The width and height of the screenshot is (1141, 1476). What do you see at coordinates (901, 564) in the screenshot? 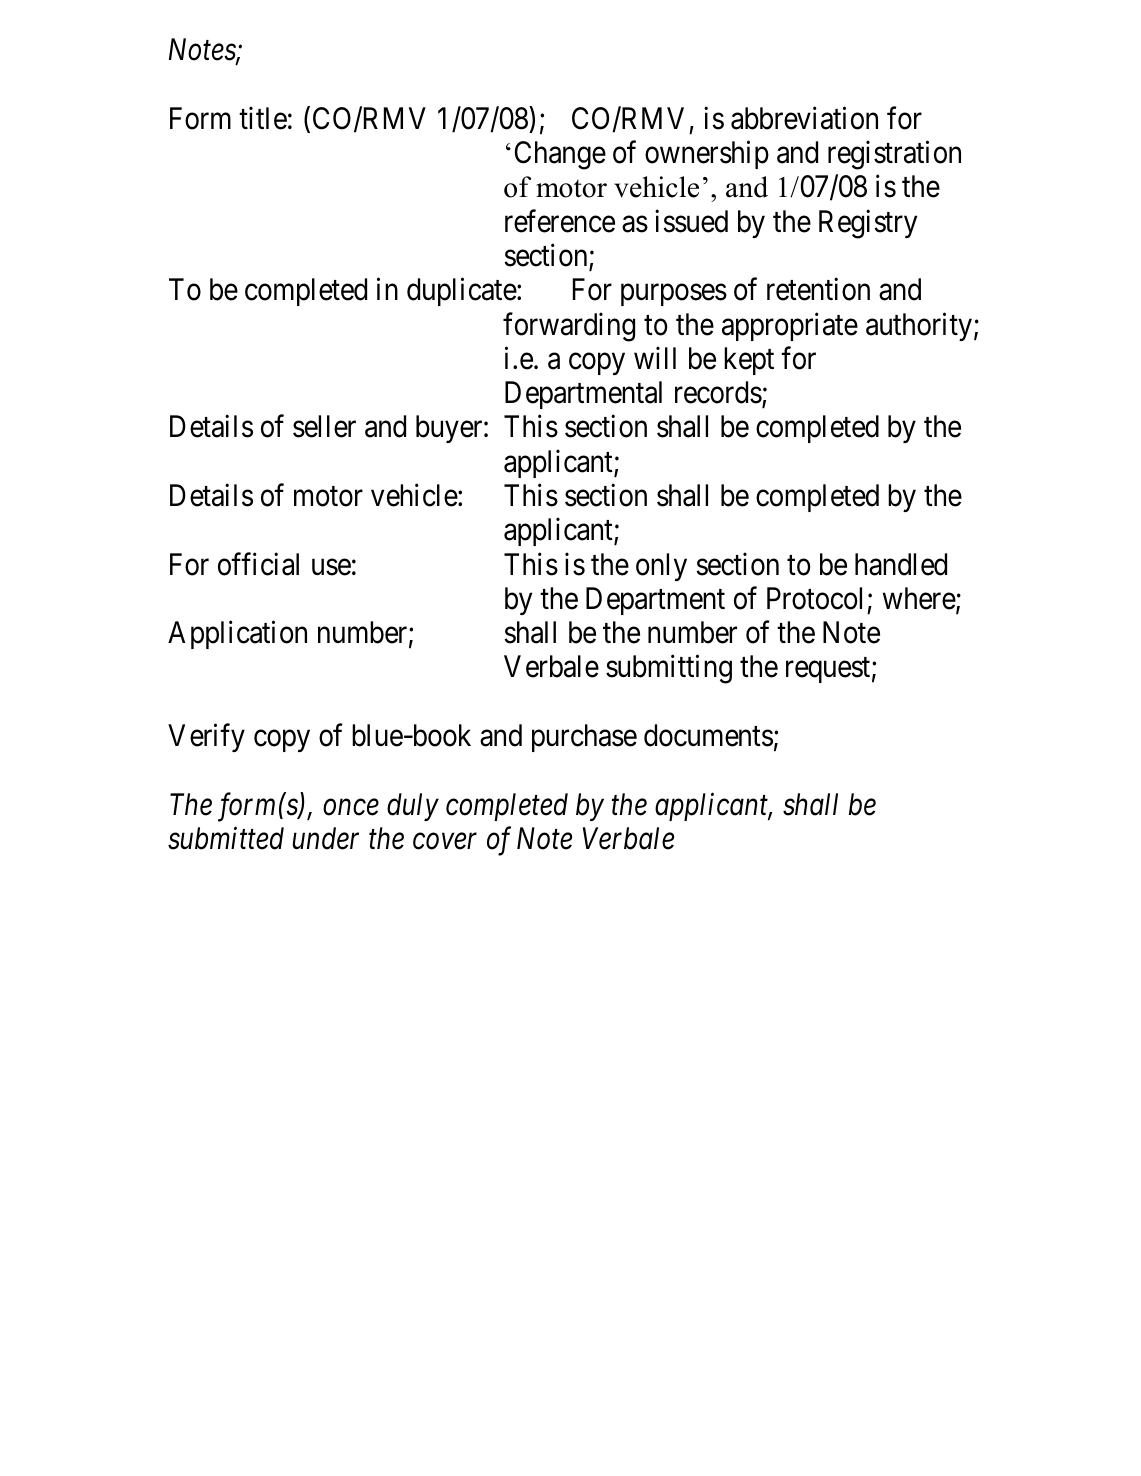
I see `handled` at bounding box center [901, 564].
